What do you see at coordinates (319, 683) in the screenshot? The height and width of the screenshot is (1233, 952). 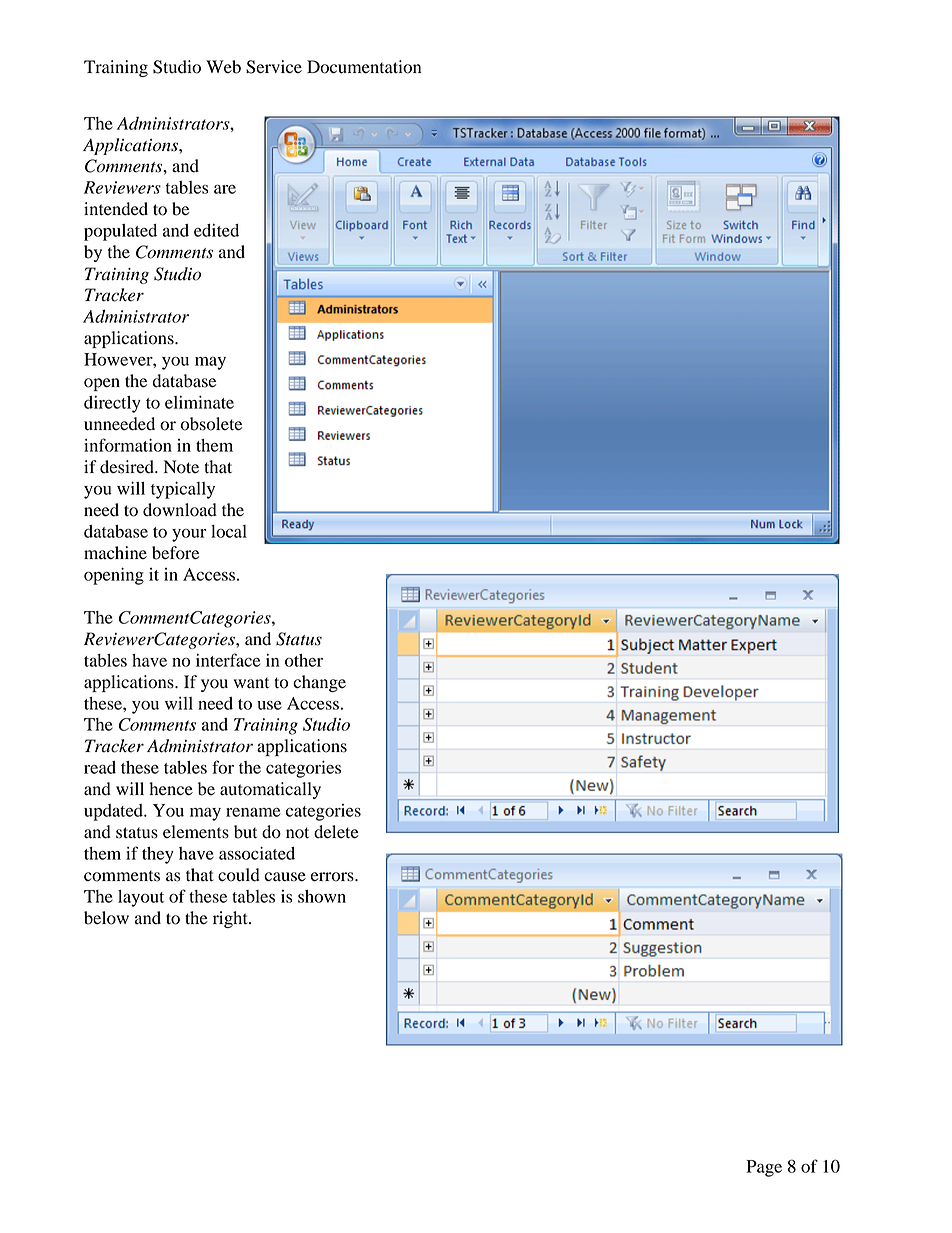 I see `change` at bounding box center [319, 683].
